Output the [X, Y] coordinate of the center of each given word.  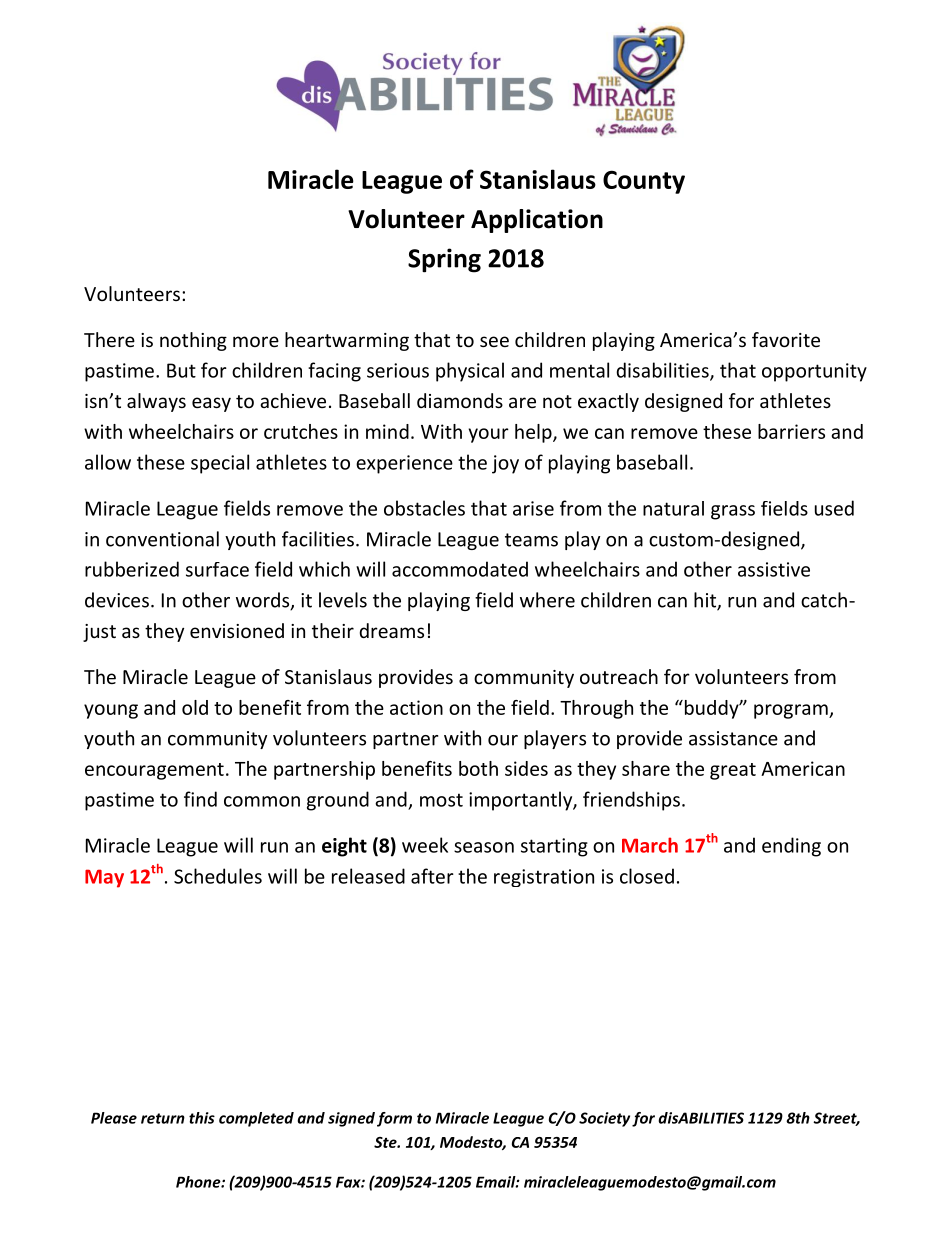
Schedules [218, 876]
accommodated [460, 569]
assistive [774, 569]
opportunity [814, 372]
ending [791, 847]
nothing [193, 341]
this [202, 1118]
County [644, 182]
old [195, 707]
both [478, 768]
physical [470, 372]
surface [217, 569]
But [181, 370]
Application [537, 221]
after [432, 876]
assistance [733, 738]
